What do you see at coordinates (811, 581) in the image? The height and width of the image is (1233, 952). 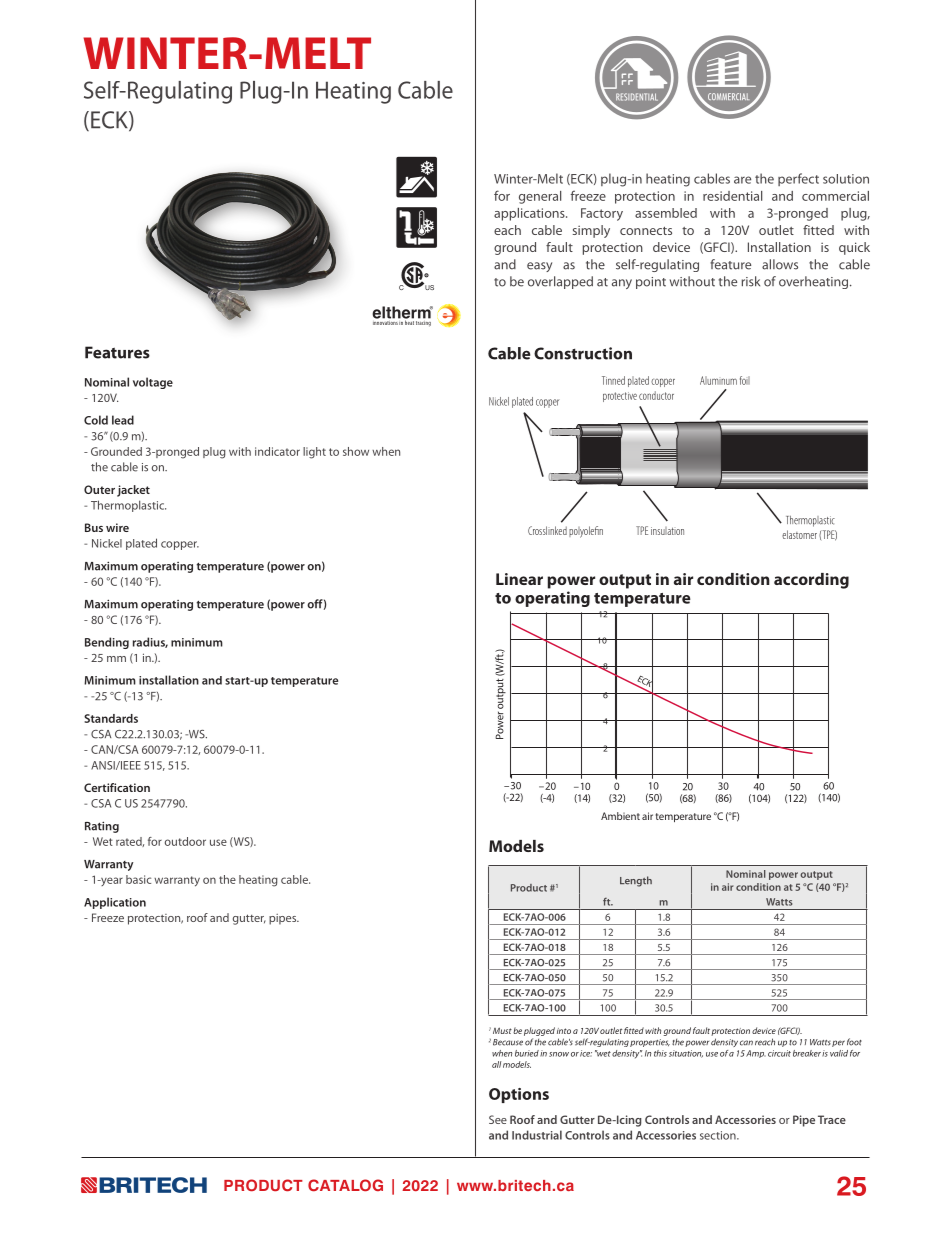 I see `according` at bounding box center [811, 581].
